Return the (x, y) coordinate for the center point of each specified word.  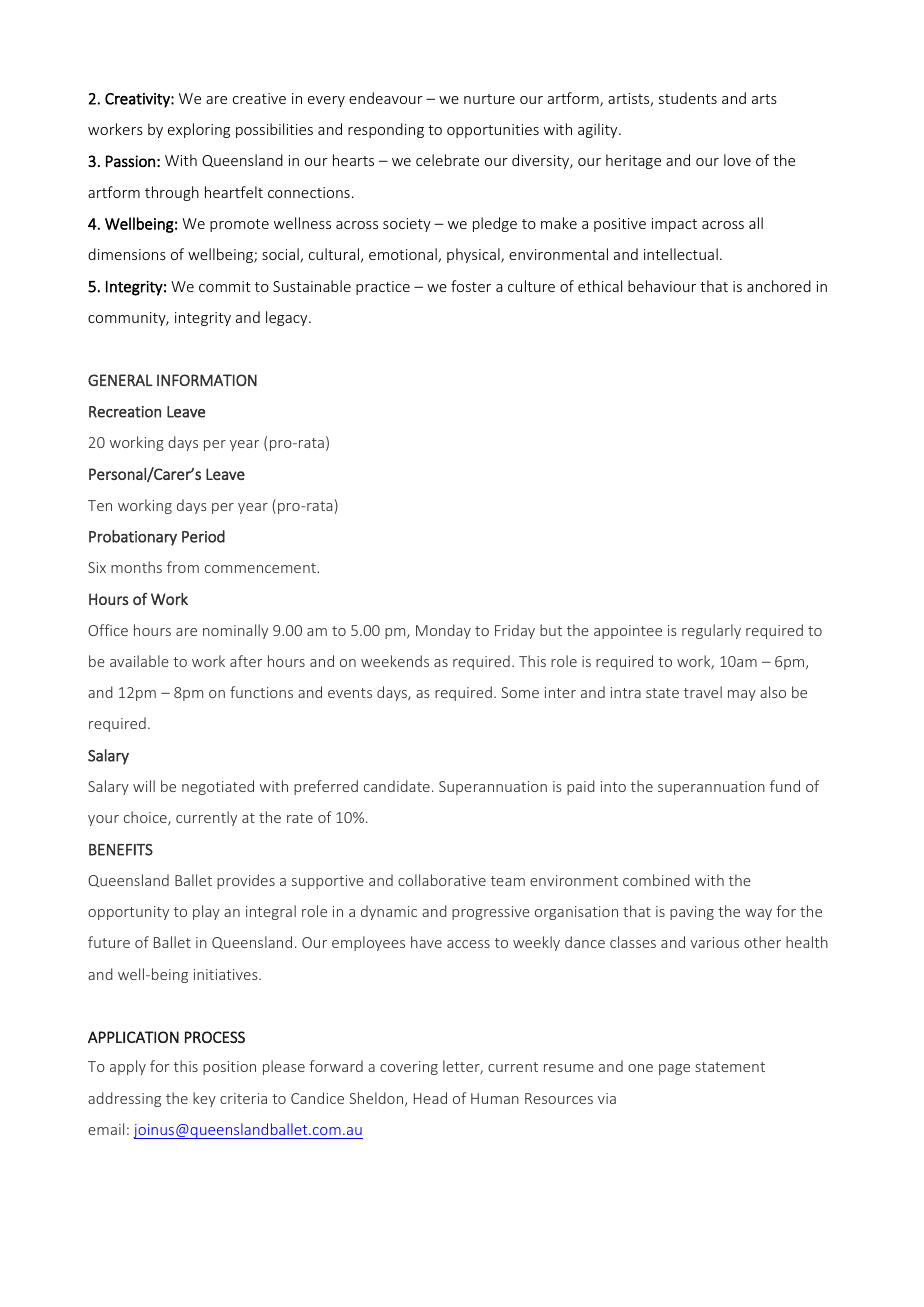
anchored (779, 286)
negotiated (218, 787)
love (737, 160)
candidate (397, 786)
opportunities (493, 131)
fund (785, 786)
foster (471, 286)
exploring (199, 130)
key (204, 1099)
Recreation (125, 412)
